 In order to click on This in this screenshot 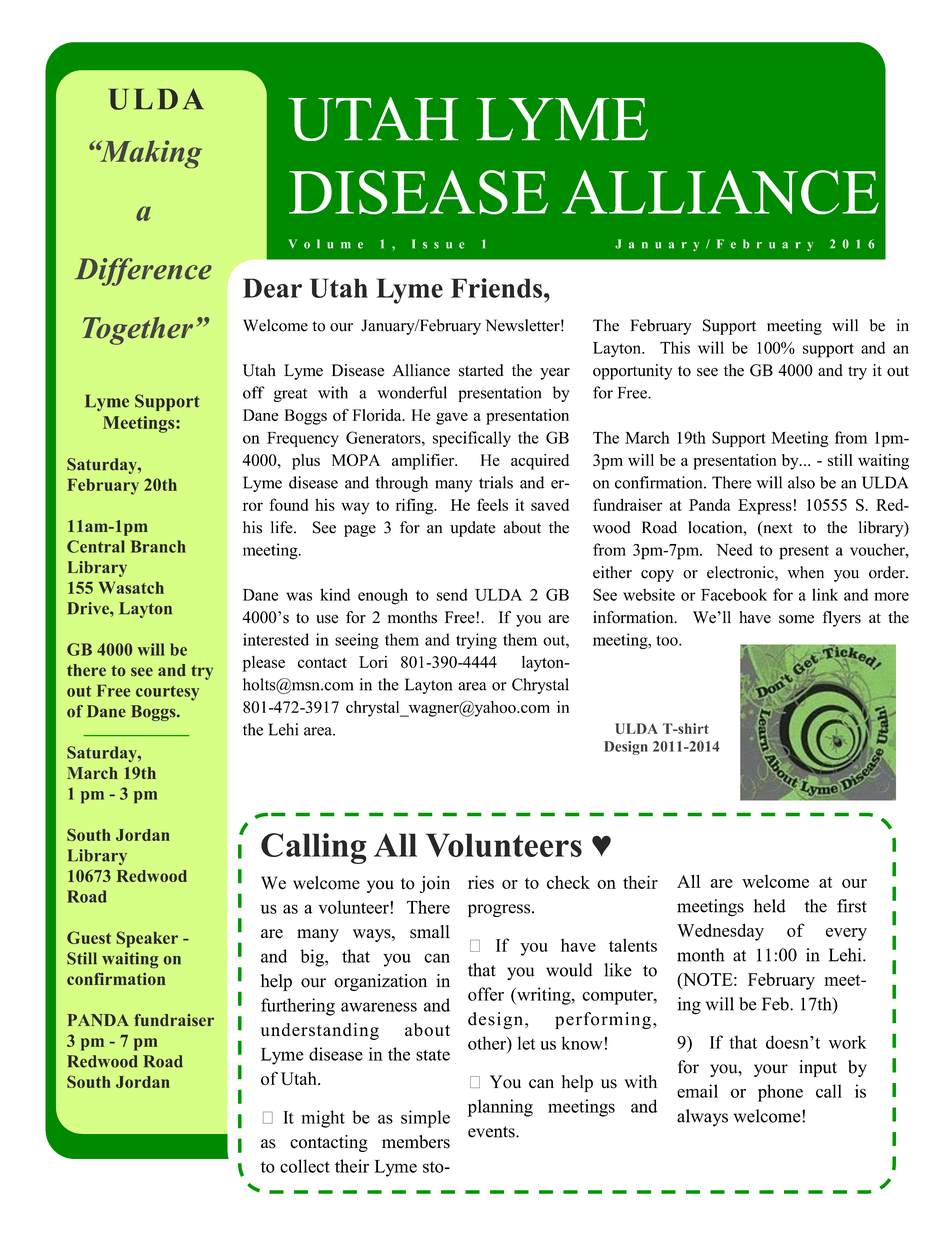, I will do `click(675, 347)`.
